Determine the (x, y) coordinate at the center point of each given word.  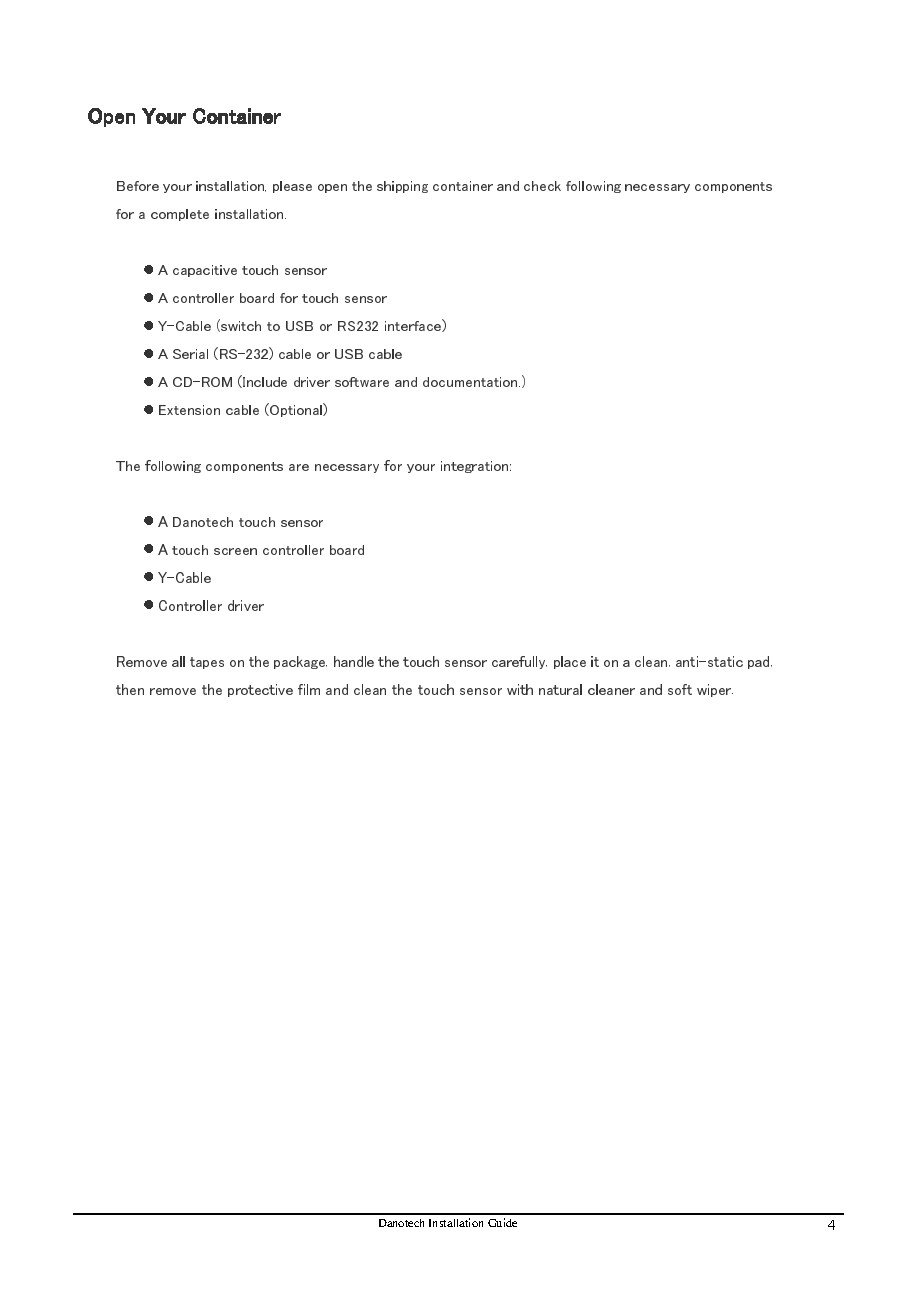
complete (180, 215)
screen (235, 551)
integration (474, 467)
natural (560, 689)
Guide (502, 1222)
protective (260, 690)
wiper (715, 690)
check (542, 186)
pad (760, 662)
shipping (402, 187)
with (520, 689)
